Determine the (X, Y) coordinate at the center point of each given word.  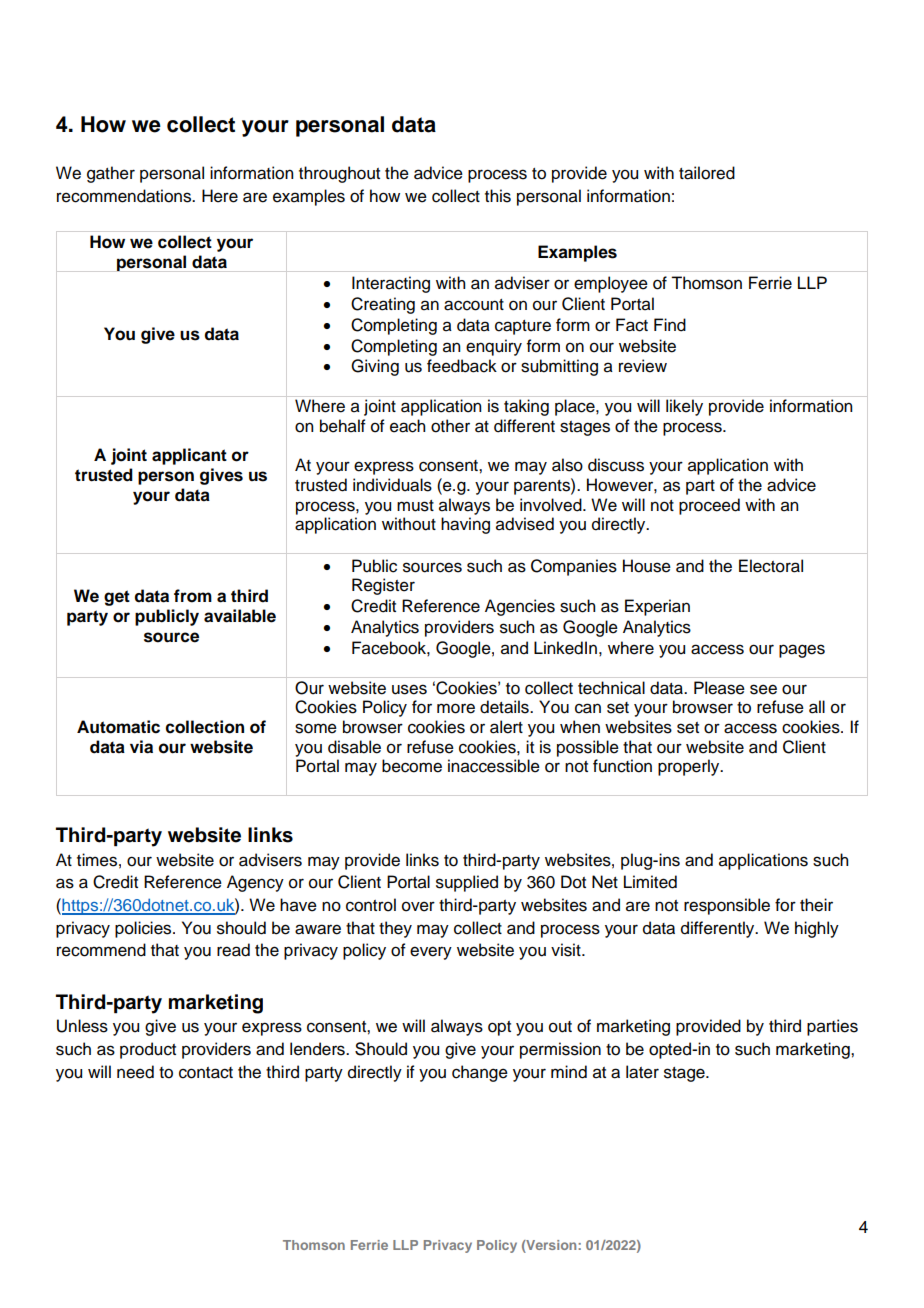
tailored (707, 173)
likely (684, 407)
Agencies (520, 607)
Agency (255, 883)
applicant (189, 456)
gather (111, 174)
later (642, 1072)
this (498, 196)
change (480, 1073)
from (193, 596)
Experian (657, 607)
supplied (467, 883)
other (450, 426)
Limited (650, 882)
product (148, 1050)
